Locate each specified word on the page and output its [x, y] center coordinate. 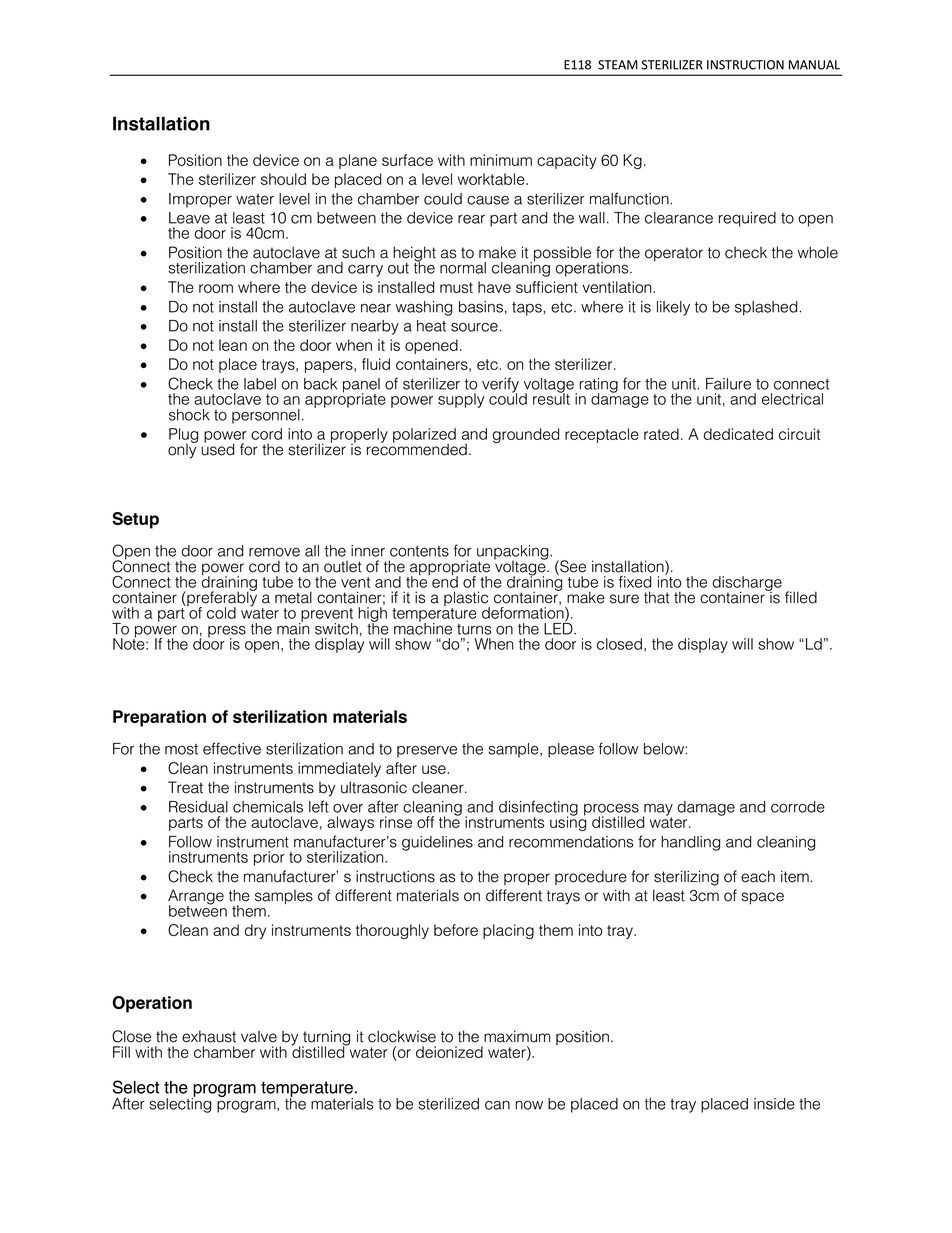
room [216, 288]
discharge [747, 585]
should [283, 179]
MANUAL [814, 65]
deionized [449, 1052]
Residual [198, 807]
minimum [501, 160]
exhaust [209, 1036]
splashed [767, 308]
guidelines [437, 843]
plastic [467, 600]
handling [690, 843]
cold [221, 613]
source [475, 327]
